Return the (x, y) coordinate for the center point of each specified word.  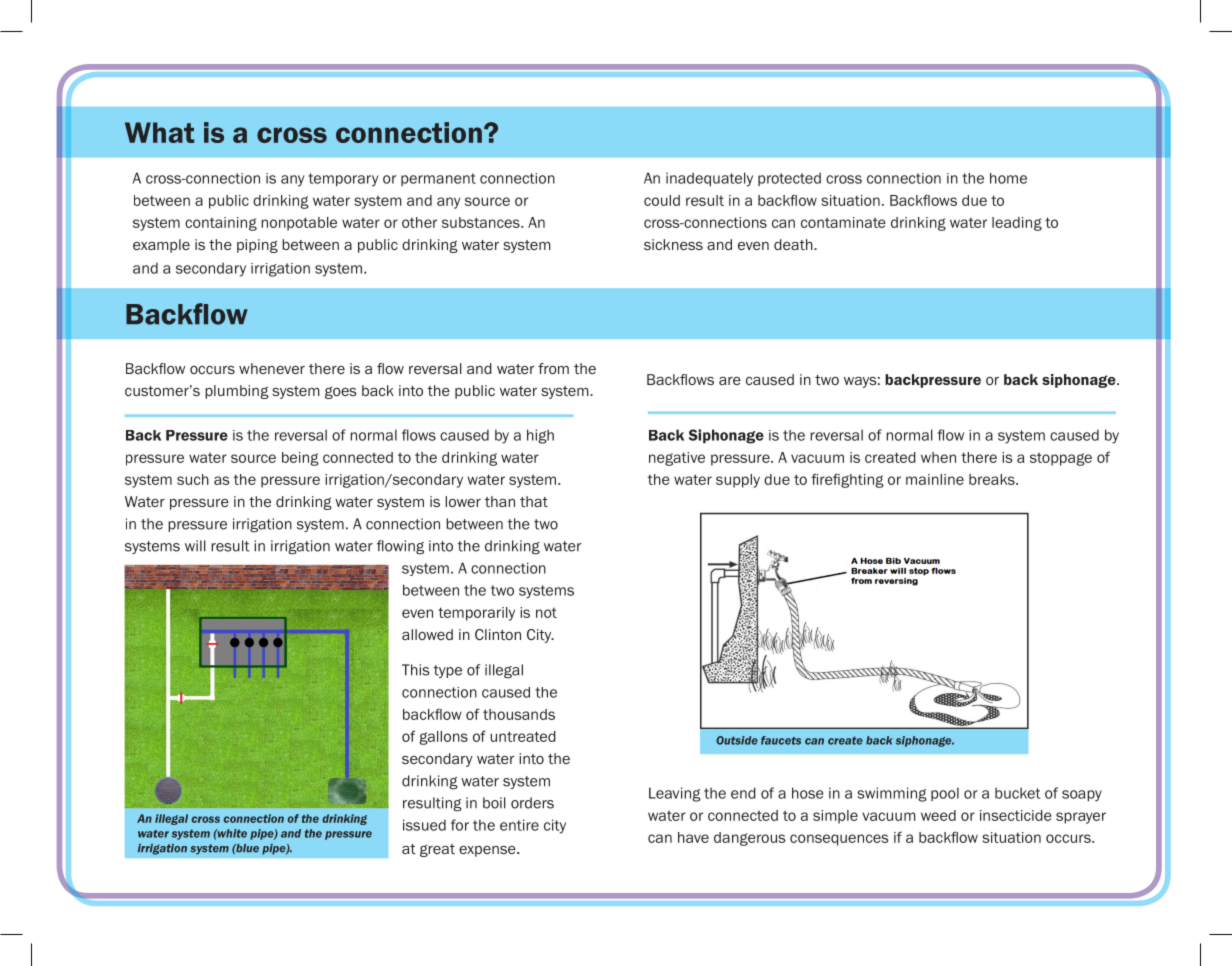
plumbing (237, 392)
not (546, 612)
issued (424, 825)
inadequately (709, 179)
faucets (781, 740)
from (553, 368)
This (415, 670)
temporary (343, 180)
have (693, 837)
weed (938, 815)
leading (1017, 224)
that (534, 501)
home (1008, 178)
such (193, 479)
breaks (993, 479)
